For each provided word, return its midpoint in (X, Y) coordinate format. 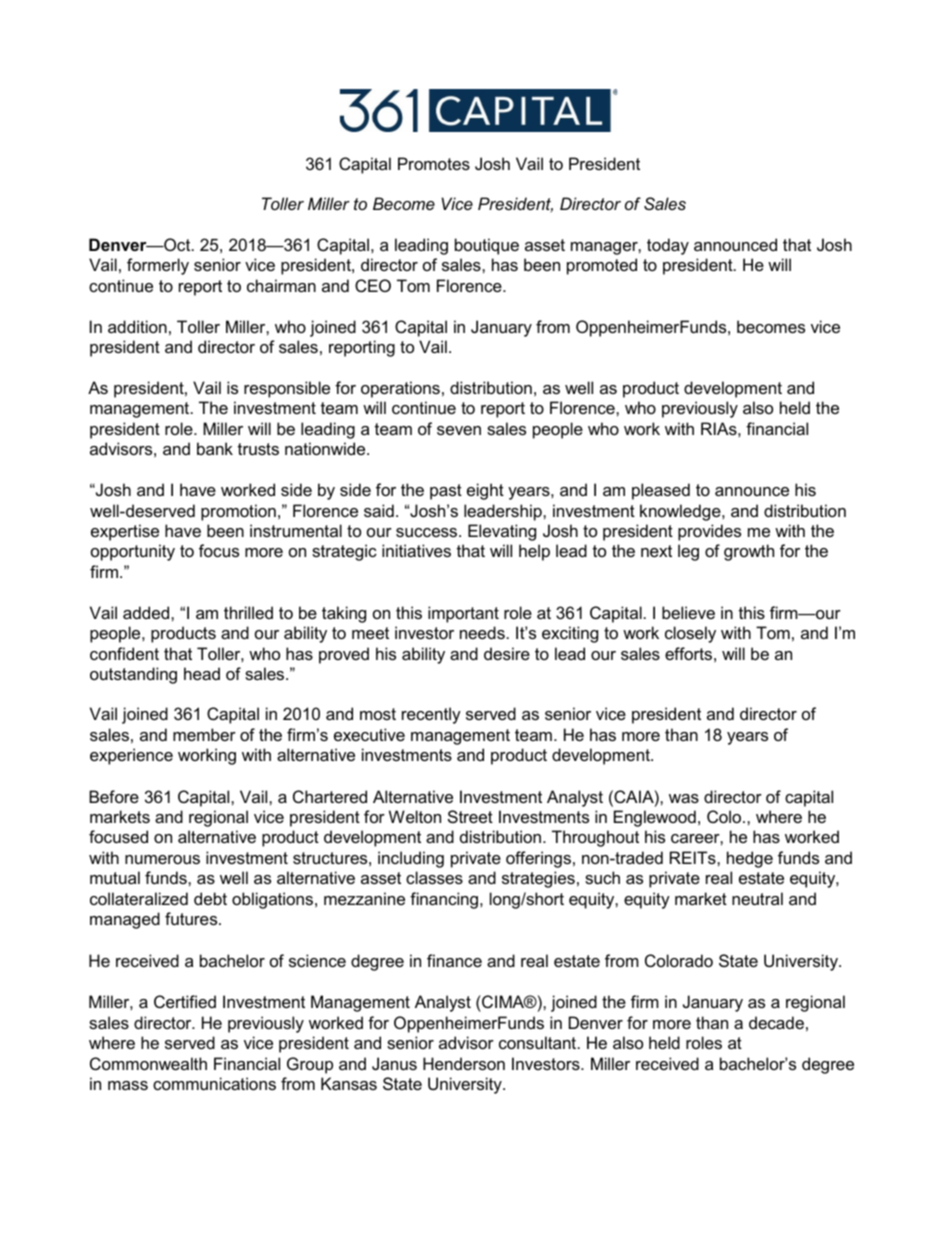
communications (214, 1083)
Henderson (464, 1063)
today (668, 246)
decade (776, 1022)
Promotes (434, 163)
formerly (158, 266)
